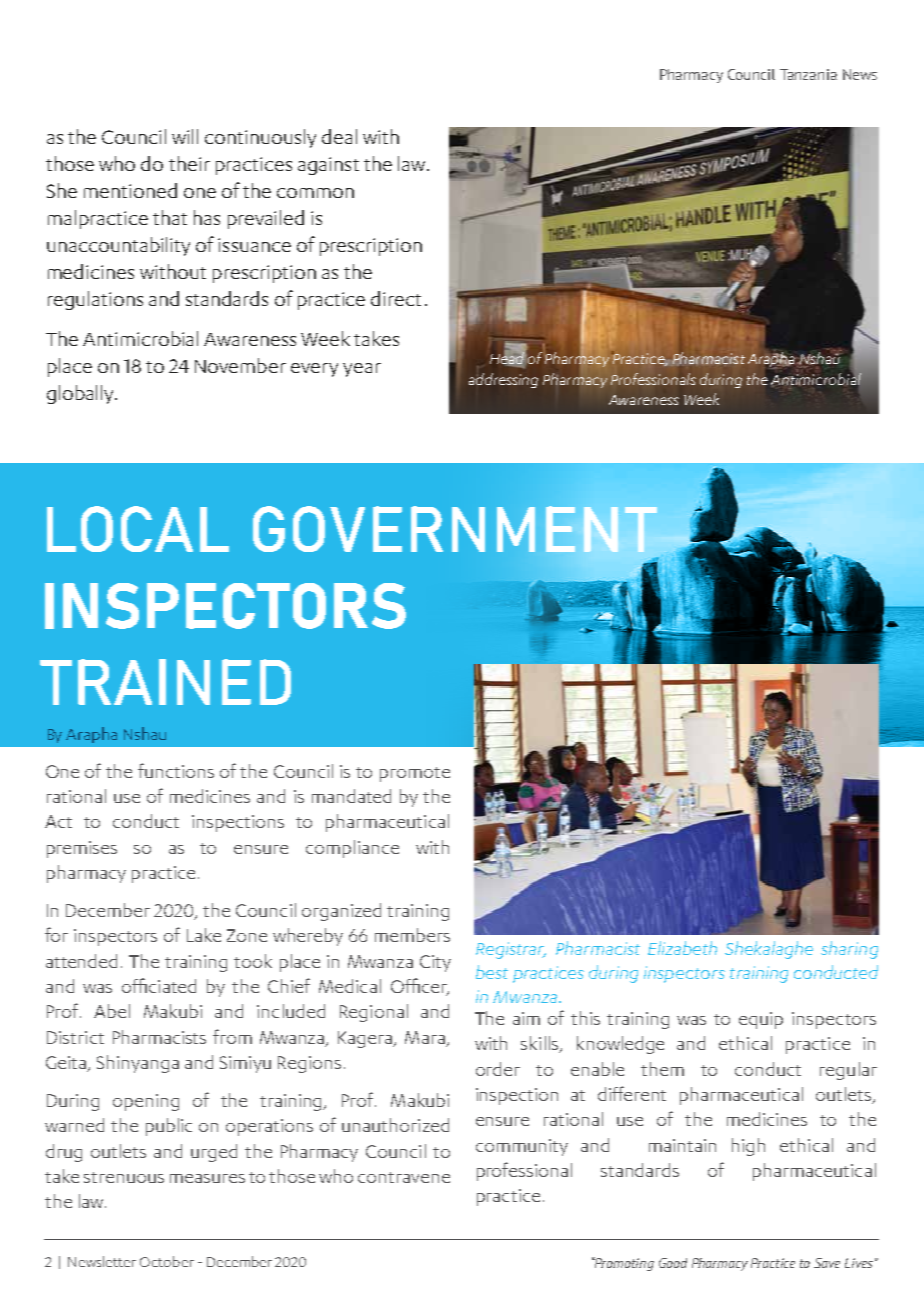 The width and height of the screenshot is (924, 1308). What do you see at coordinates (167, 1261) in the screenshot?
I see `October` at bounding box center [167, 1261].
